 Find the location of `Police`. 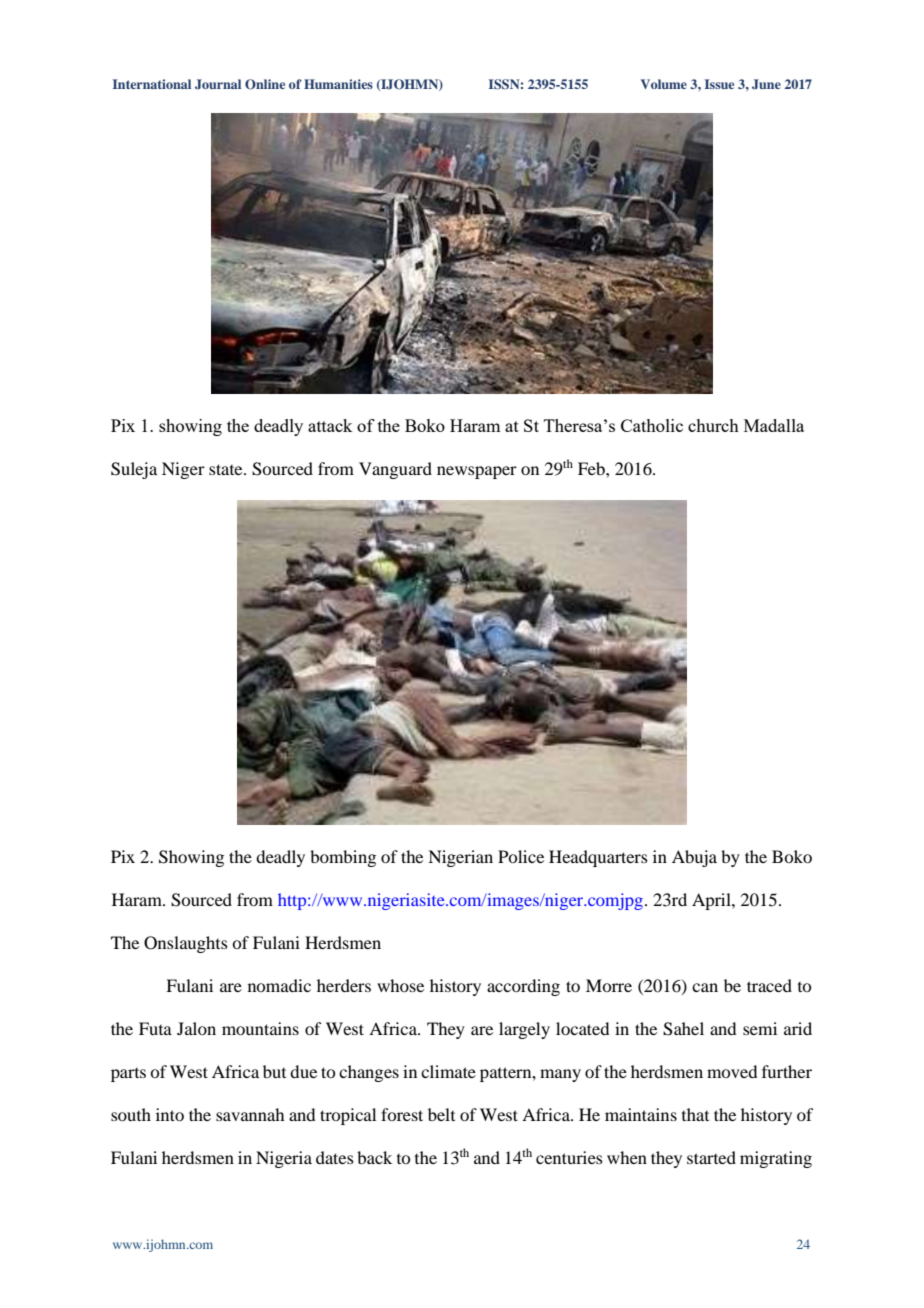

Police is located at coordinates (521, 856).
